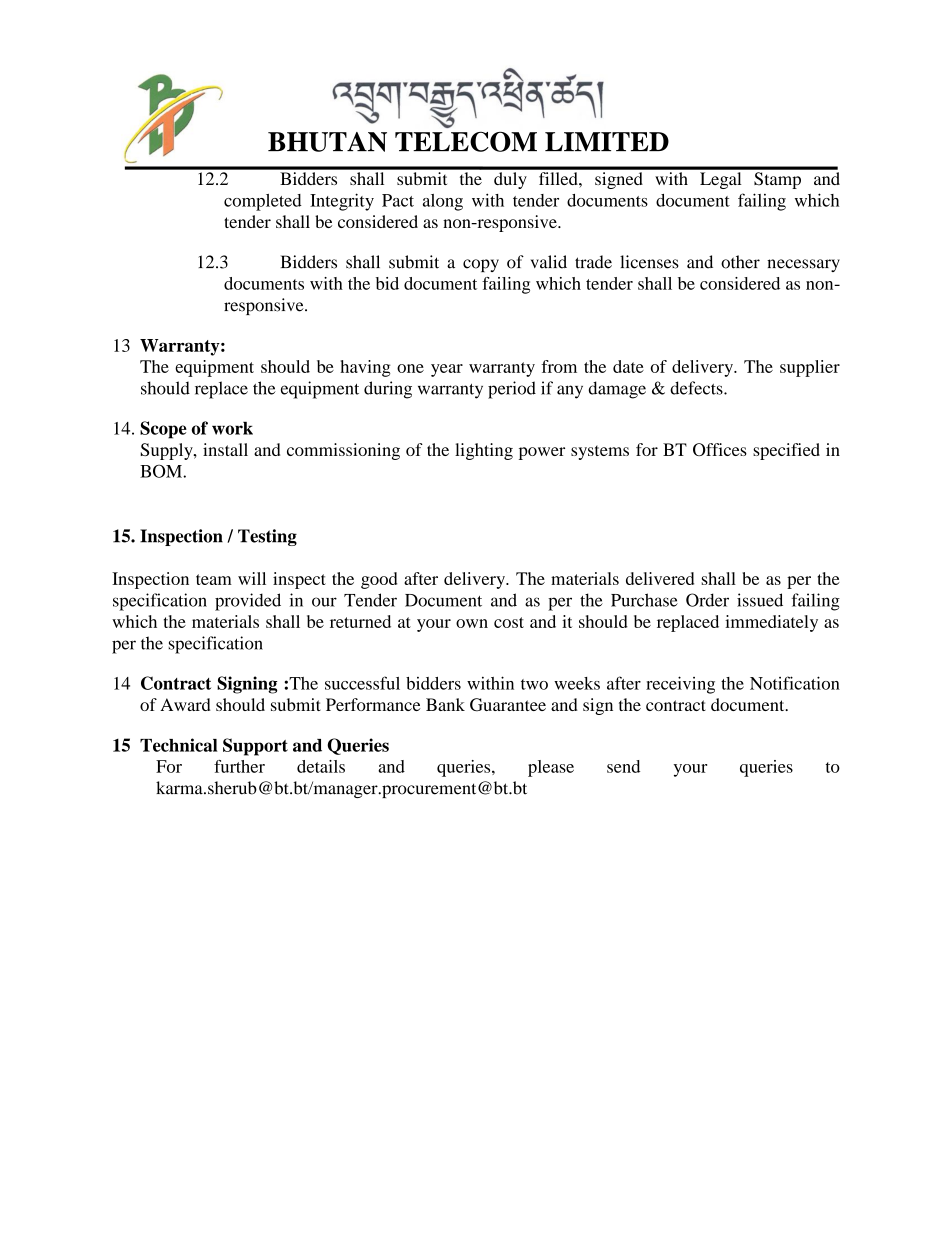 This page has height=1233, width=952. I want to click on provided, so click(248, 602).
